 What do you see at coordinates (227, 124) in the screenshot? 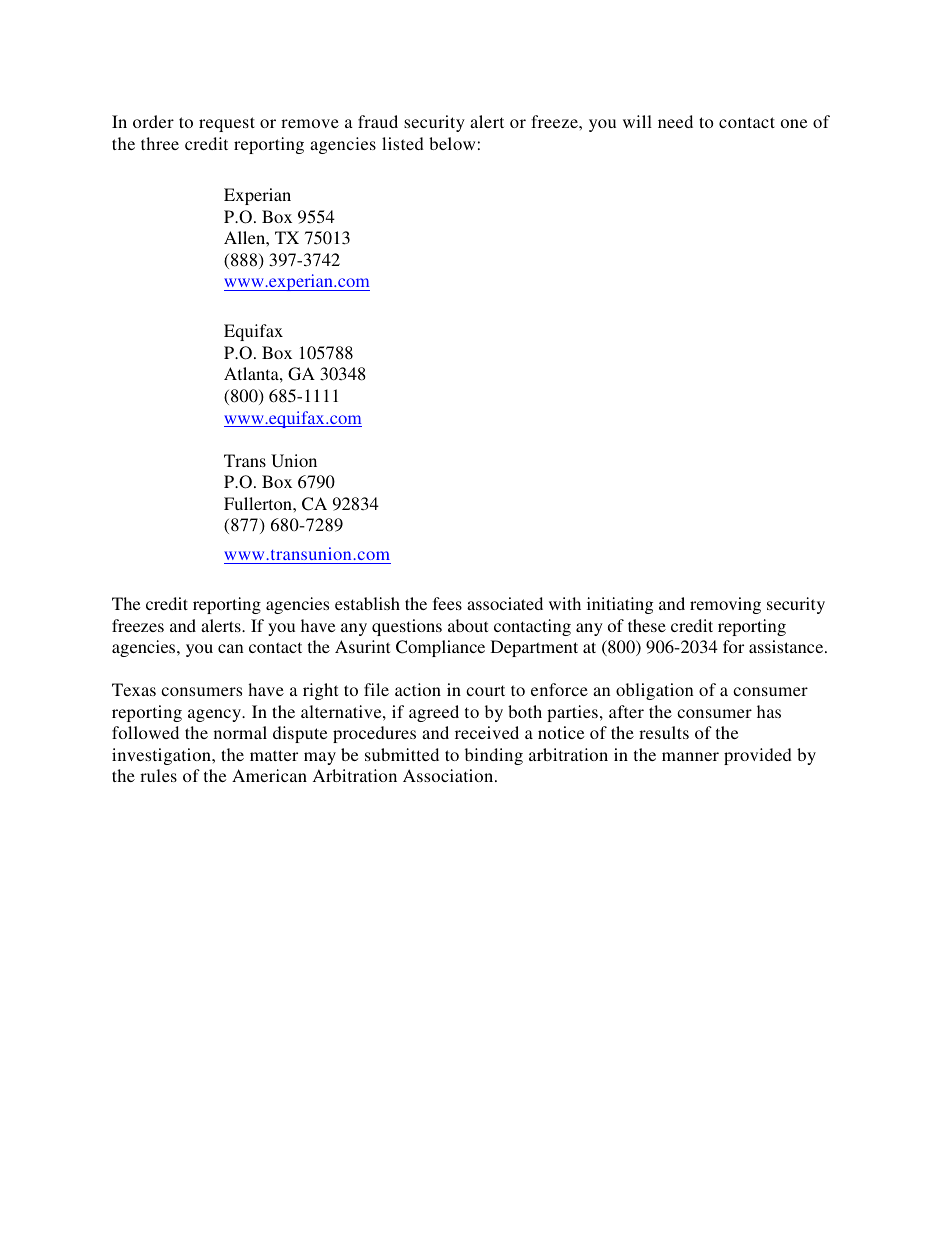
I see `request` at bounding box center [227, 124].
